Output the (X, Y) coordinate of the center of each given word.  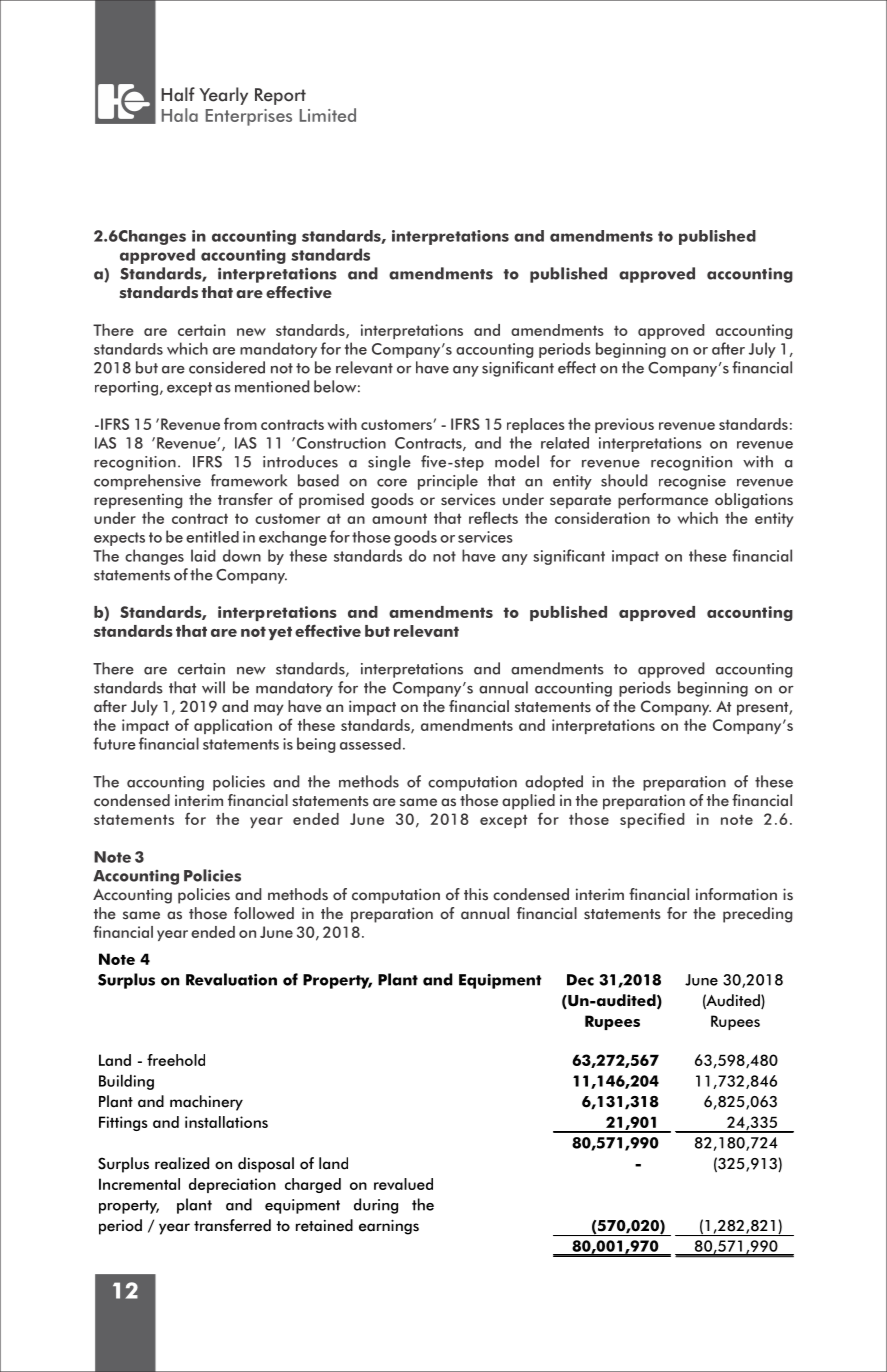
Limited (328, 115)
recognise (692, 482)
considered (227, 367)
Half (178, 94)
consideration (602, 518)
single (389, 463)
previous (624, 425)
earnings (389, 1227)
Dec (580, 980)
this (476, 894)
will (213, 687)
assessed (370, 744)
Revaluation (231, 979)
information (736, 894)
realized (182, 1163)
